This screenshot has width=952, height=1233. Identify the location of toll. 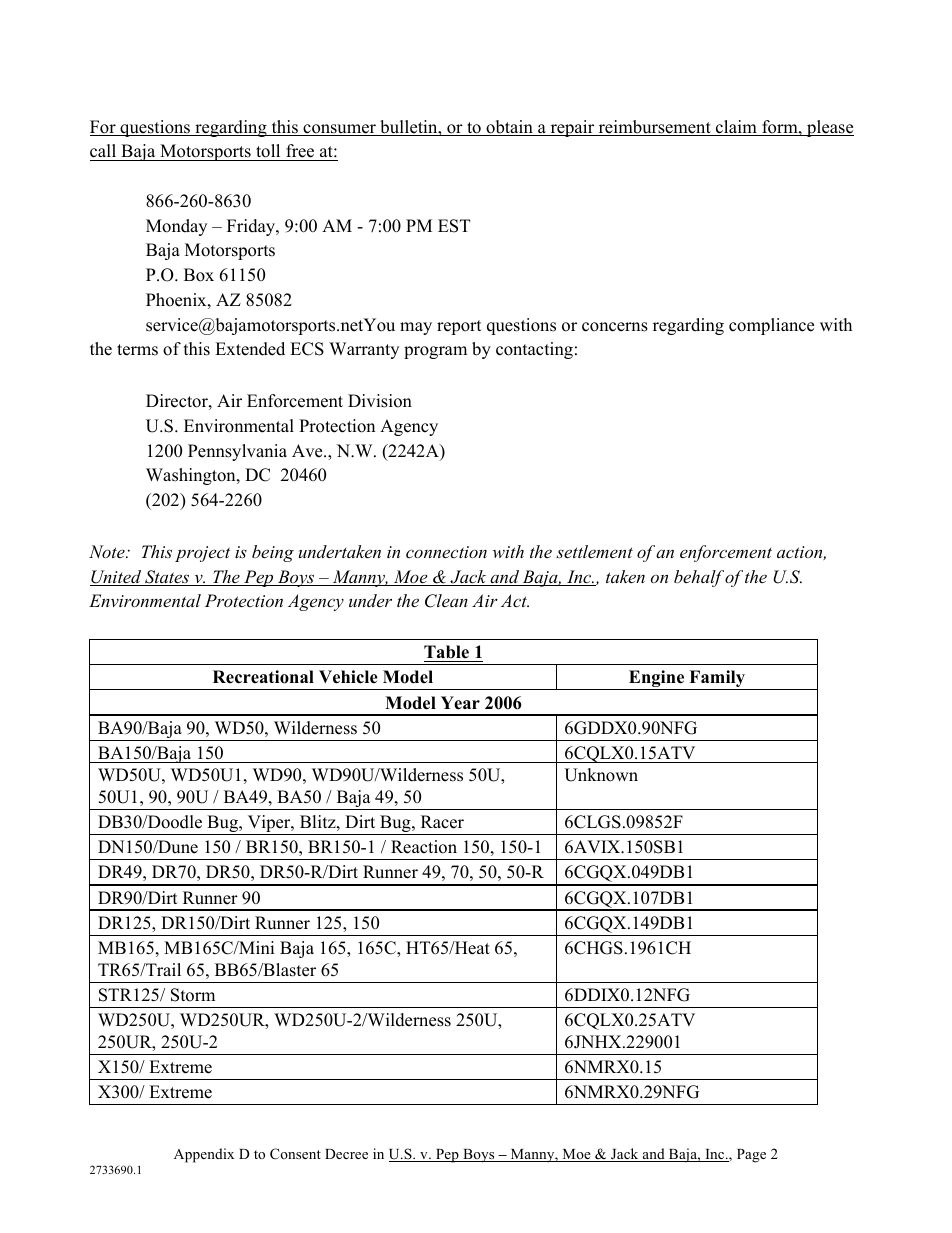
(268, 151).
